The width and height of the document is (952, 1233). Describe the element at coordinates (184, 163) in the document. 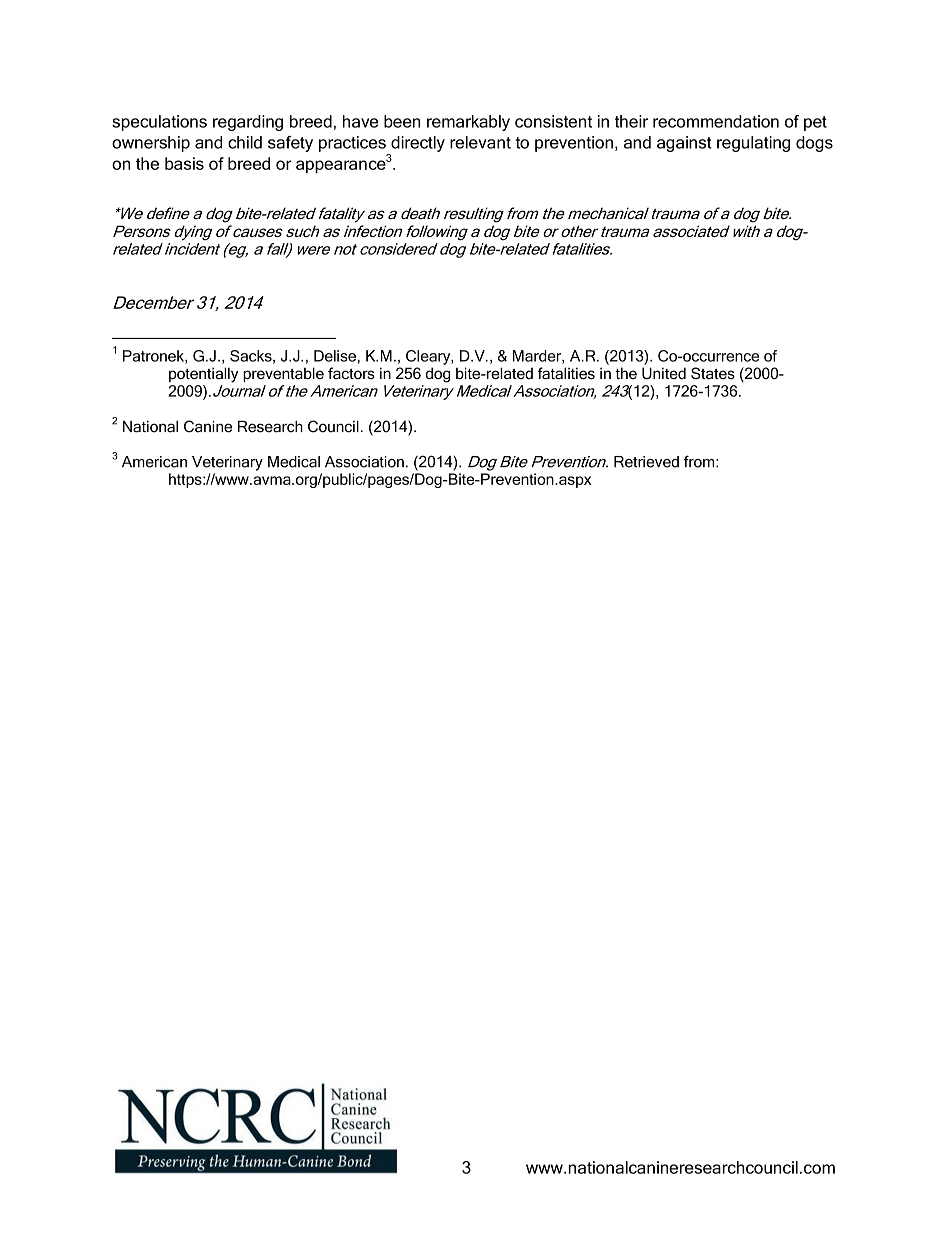

I see `basis` at that location.
